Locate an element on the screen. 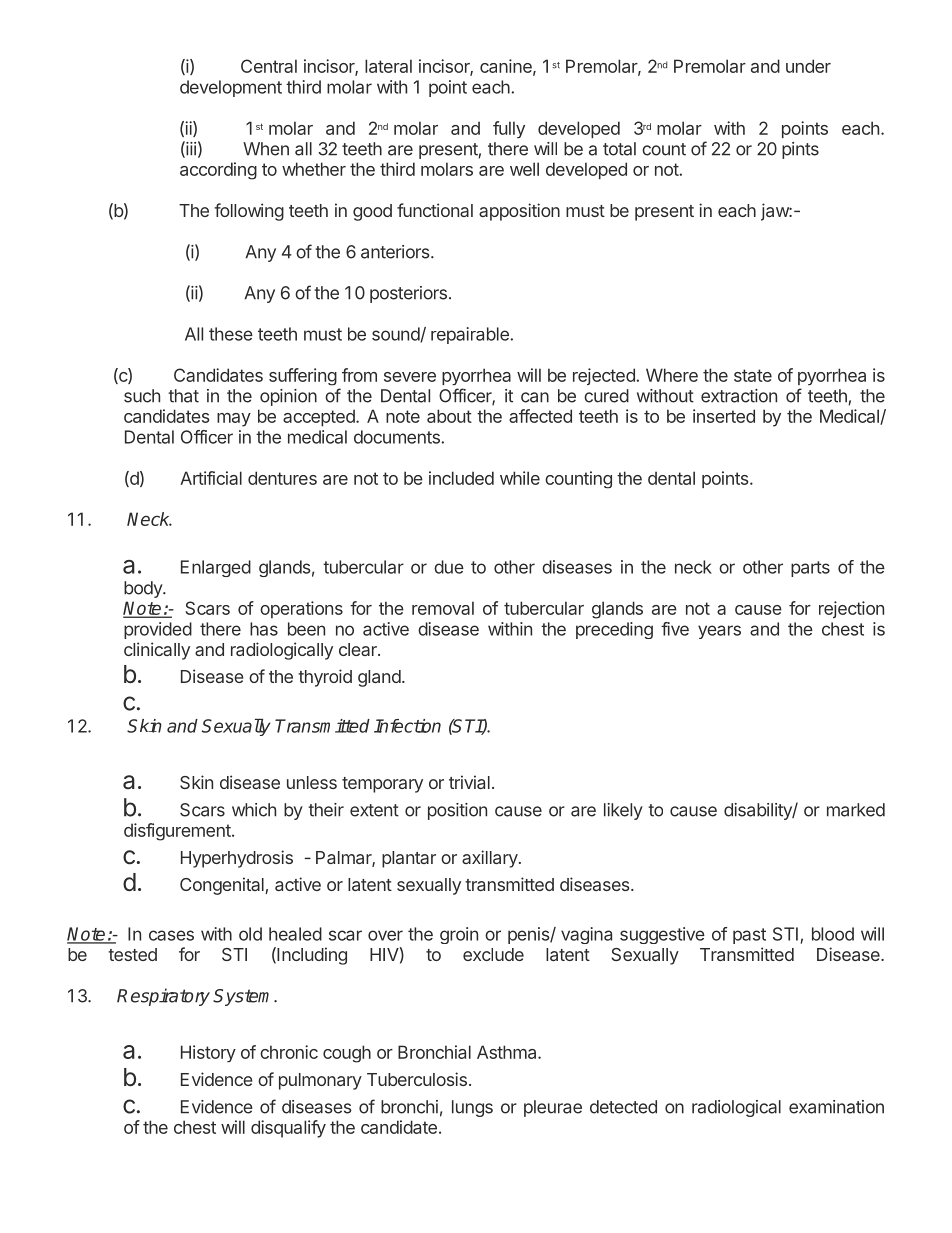 Image resolution: width=952 pixels, height=1233 pixels. development is located at coordinates (231, 88).
